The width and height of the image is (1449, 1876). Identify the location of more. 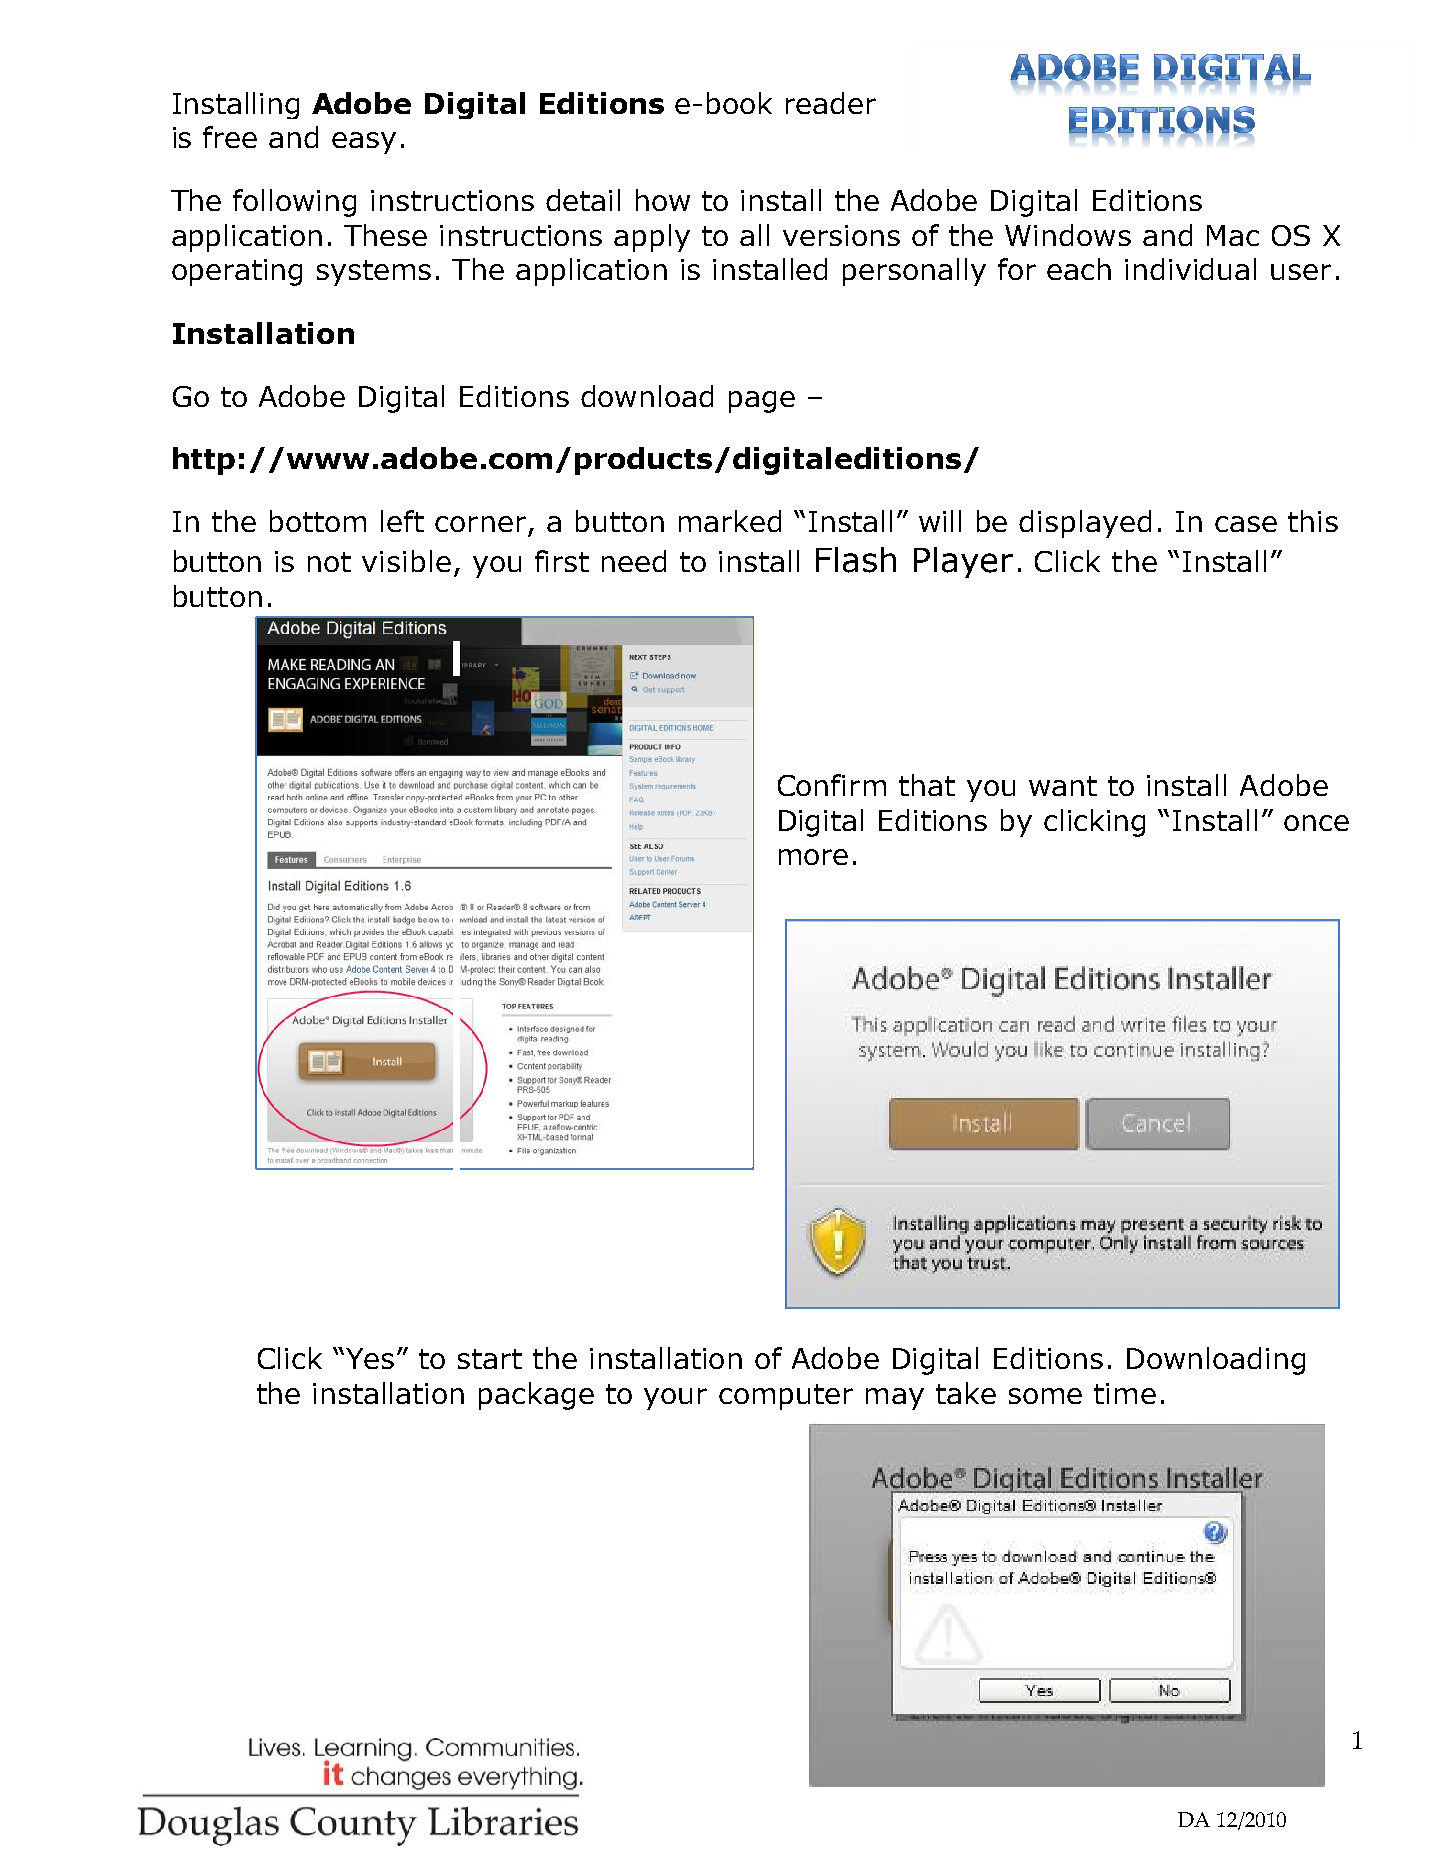
(813, 857).
